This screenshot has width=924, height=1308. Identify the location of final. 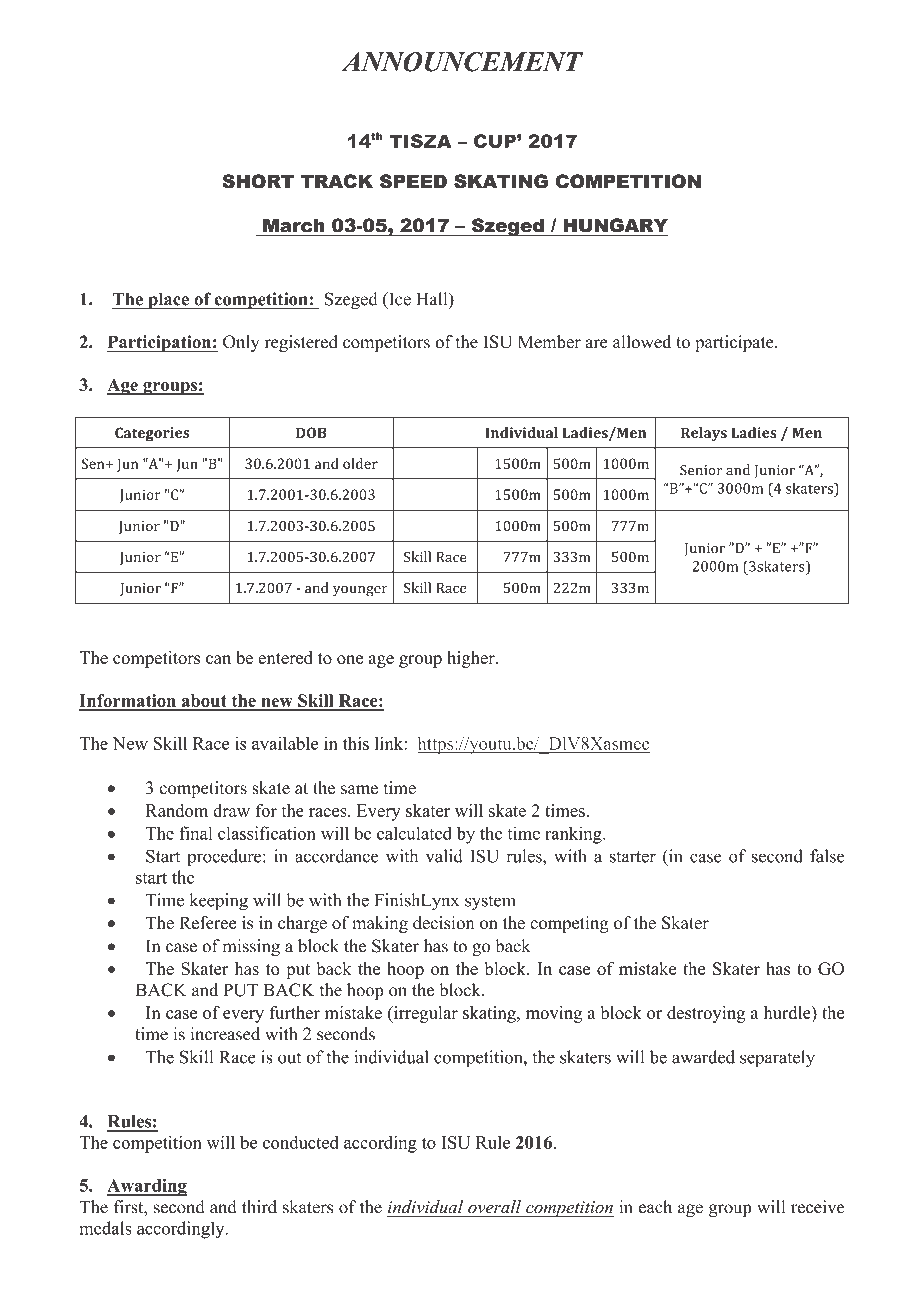
(196, 833).
